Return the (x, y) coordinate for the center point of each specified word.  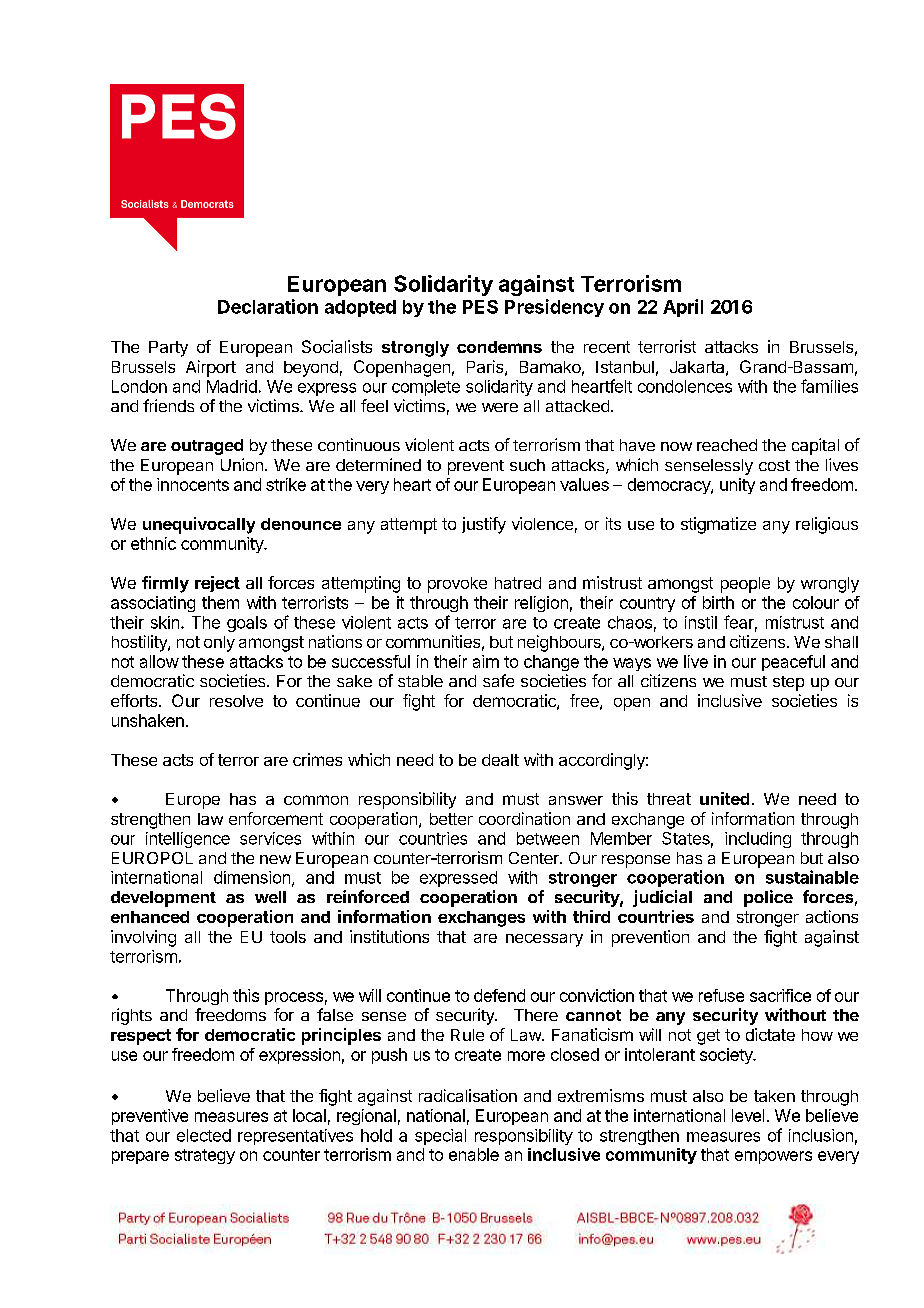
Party (168, 349)
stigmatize (718, 525)
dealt (500, 760)
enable (474, 1154)
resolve (236, 701)
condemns (499, 347)
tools (288, 937)
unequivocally (199, 525)
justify (484, 525)
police (768, 898)
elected (204, 1135)
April (683, 308)
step (788, 683)
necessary (544, 940)
